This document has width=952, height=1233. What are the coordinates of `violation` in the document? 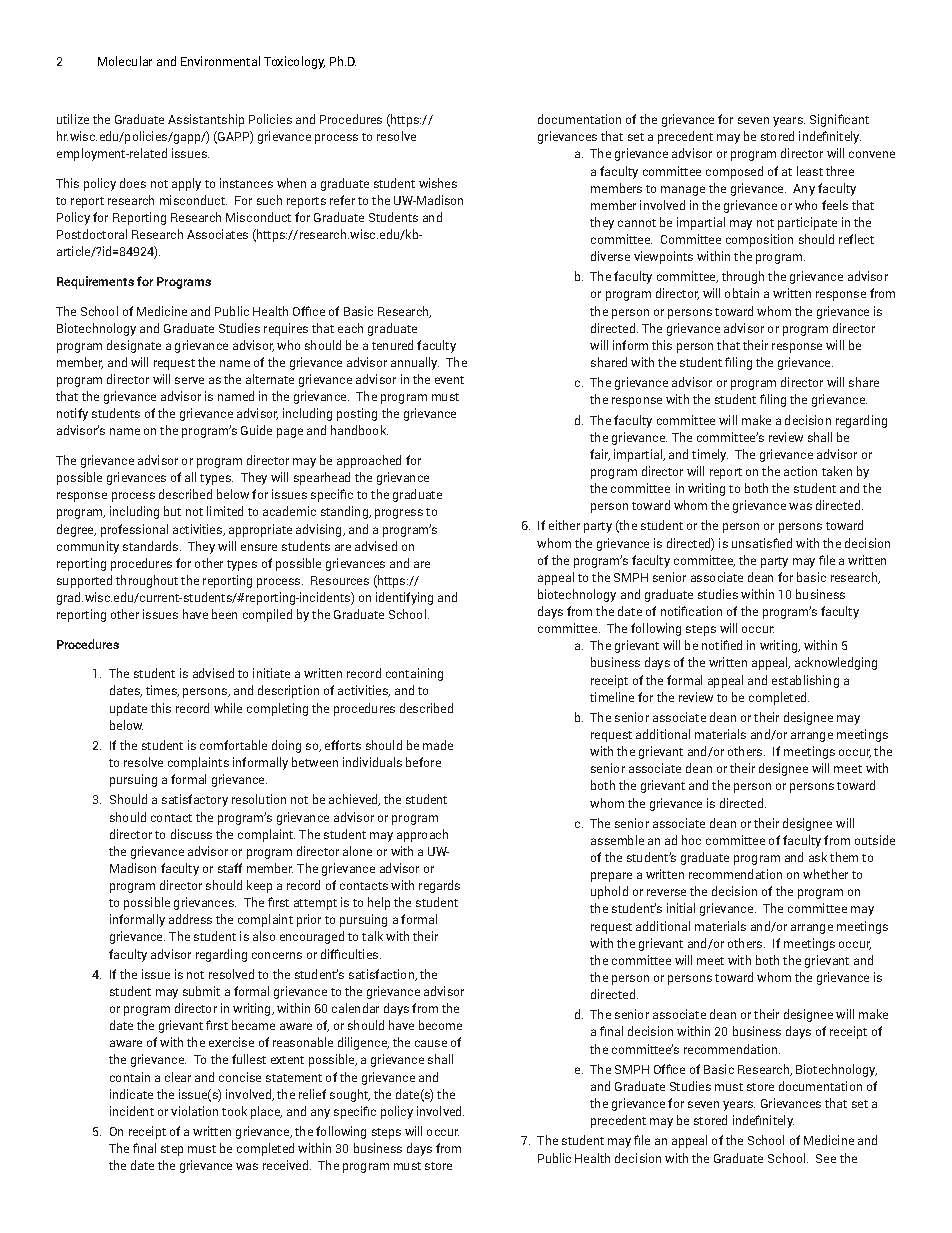 It's located at (194, 1111).
